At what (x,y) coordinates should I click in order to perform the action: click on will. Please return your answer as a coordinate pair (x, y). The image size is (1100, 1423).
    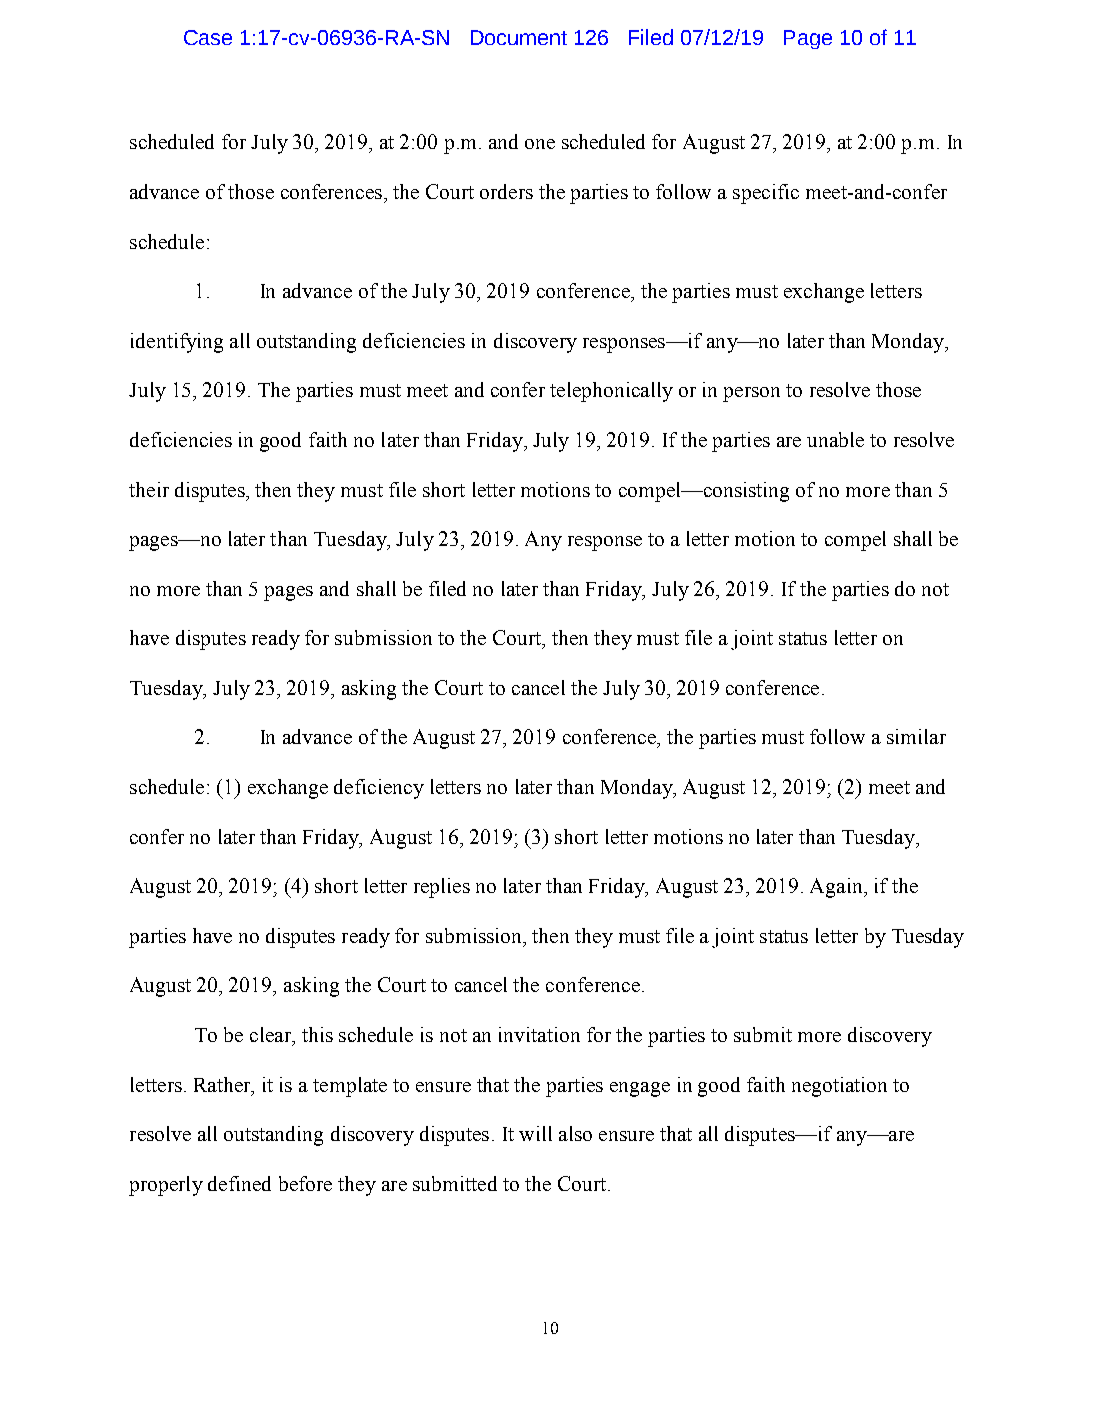
    Looking at the image, I should click on (535, 1133).
